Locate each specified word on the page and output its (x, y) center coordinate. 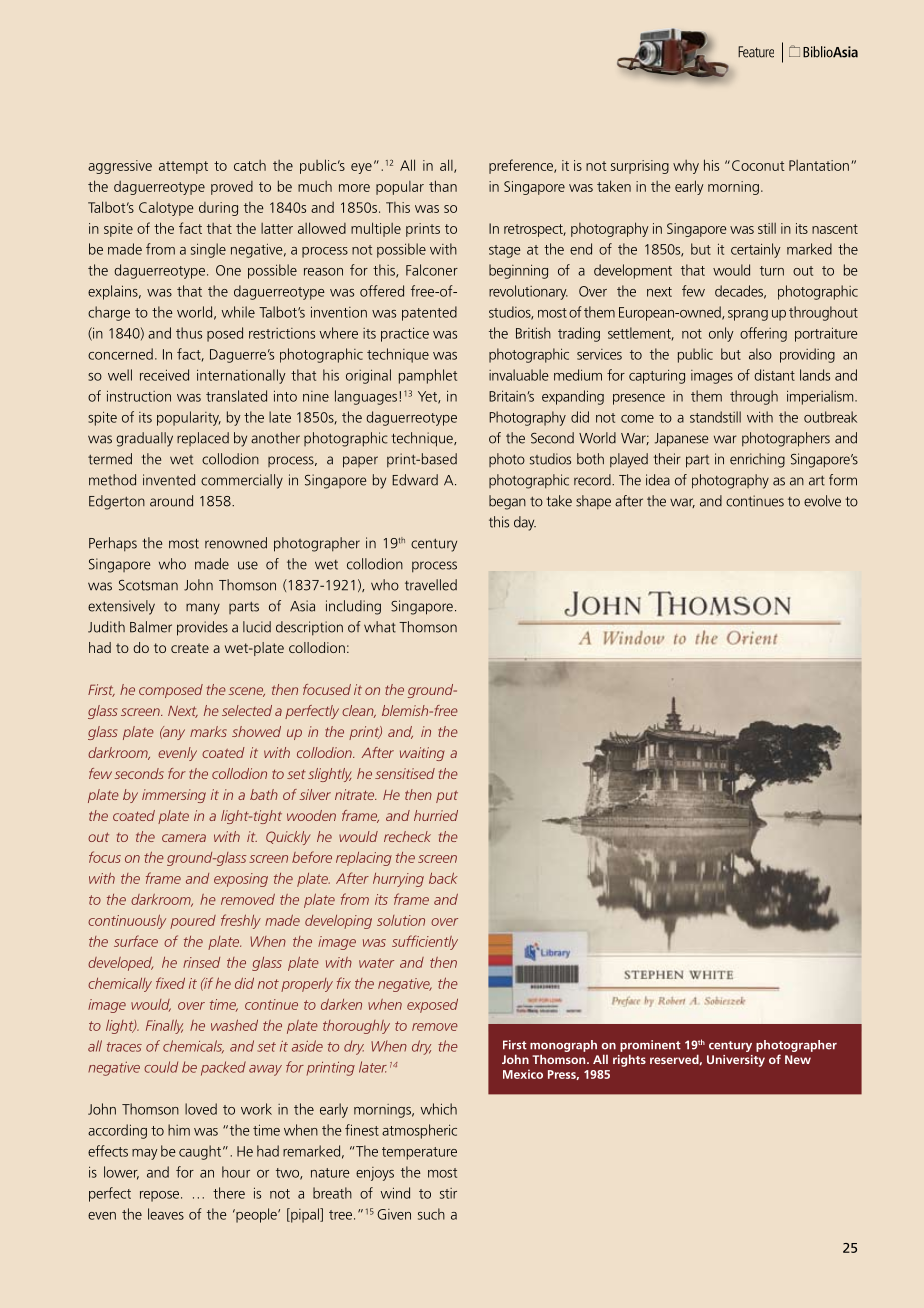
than (443, 186)
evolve (822, 501)
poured (193, 922)
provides (202, 628)
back (443, 878)
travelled (431, 585)
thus (189, 333)
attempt (183, 167)
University (736, 1061)
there (229, 1193)
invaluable (519, 375)
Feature (756, 52)
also (760, 354)
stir (448, 1193)
